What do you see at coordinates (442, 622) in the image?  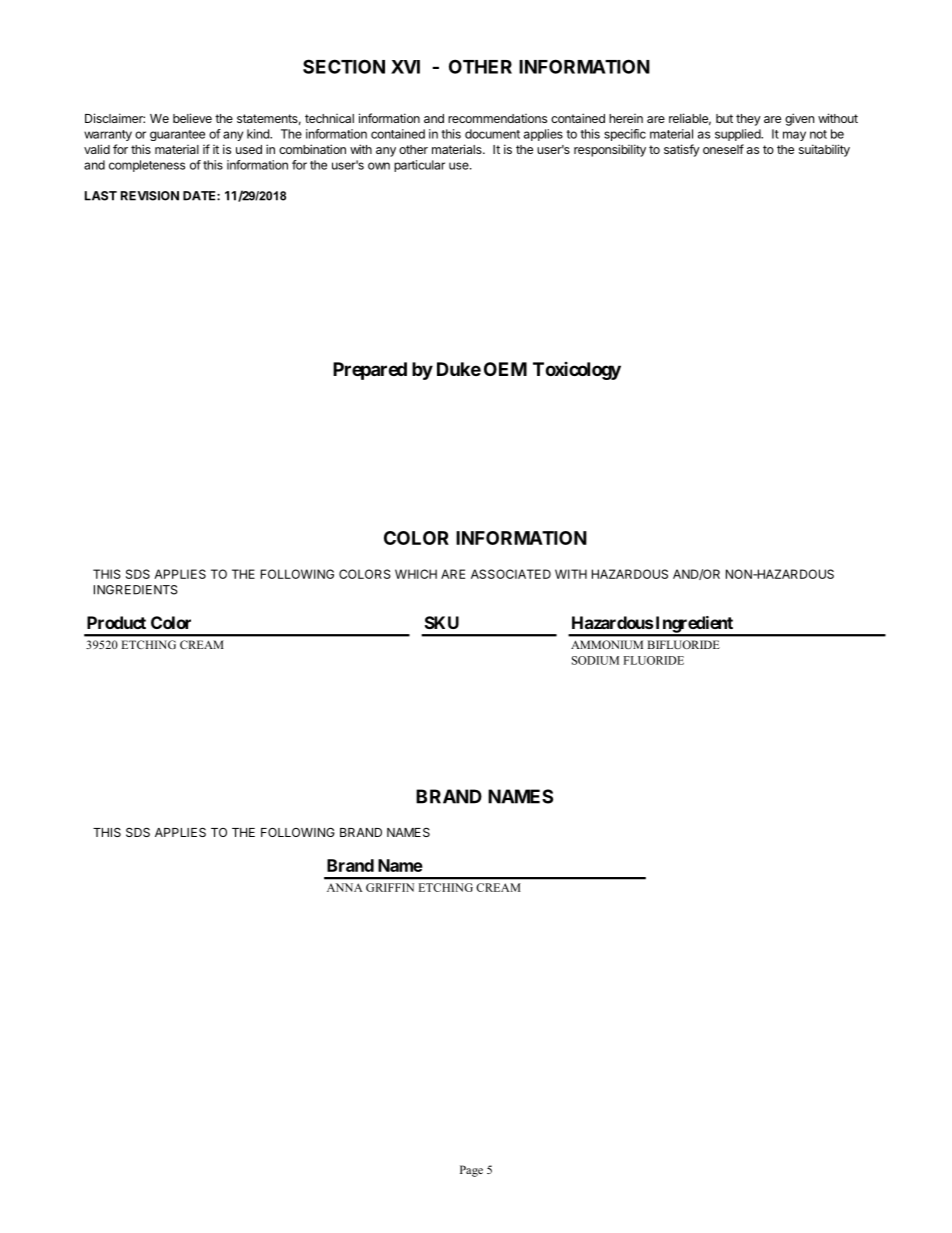 I see `SKU` at bounding box center [442, 622].
